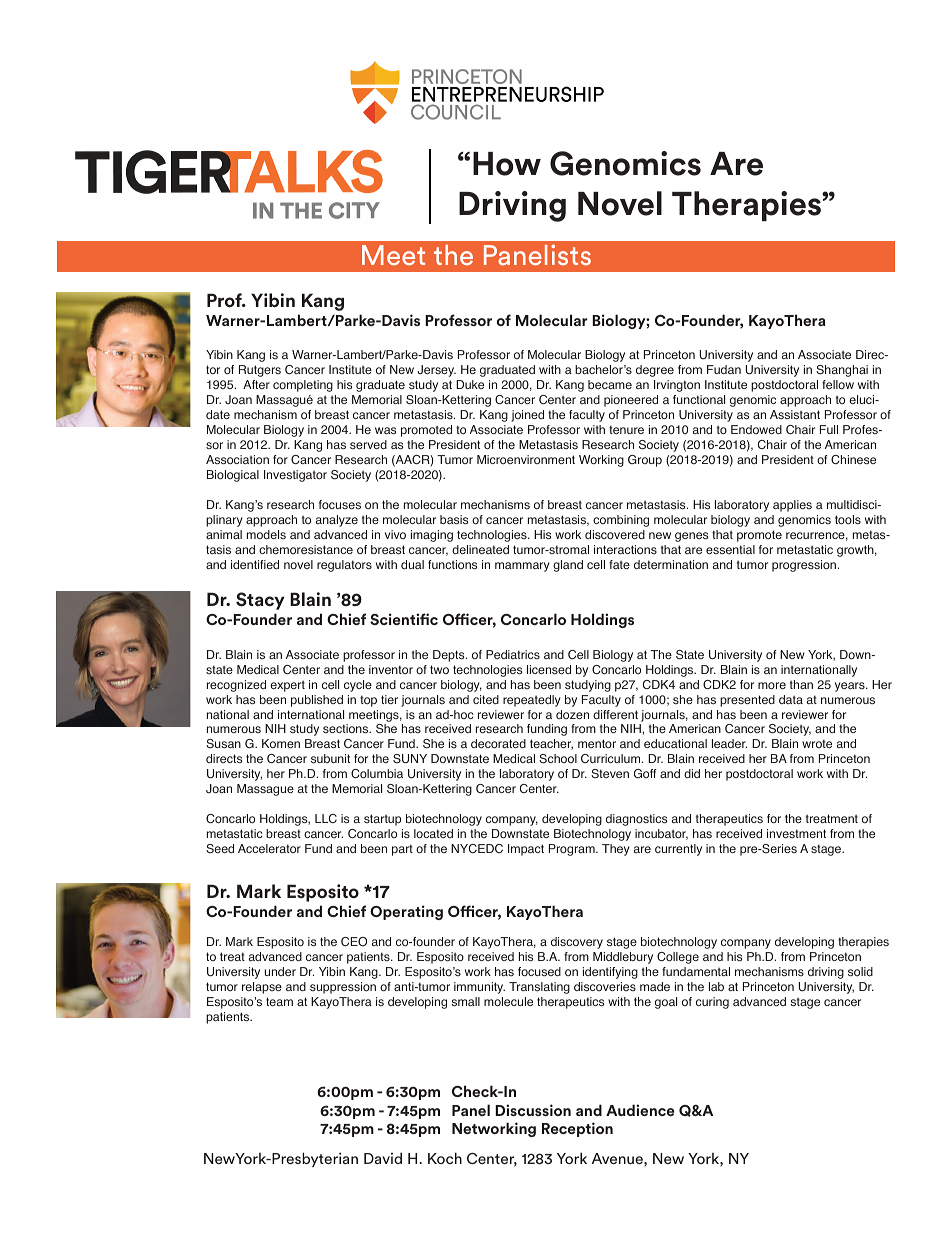  I want to click on licensed, so click(549, 669).
